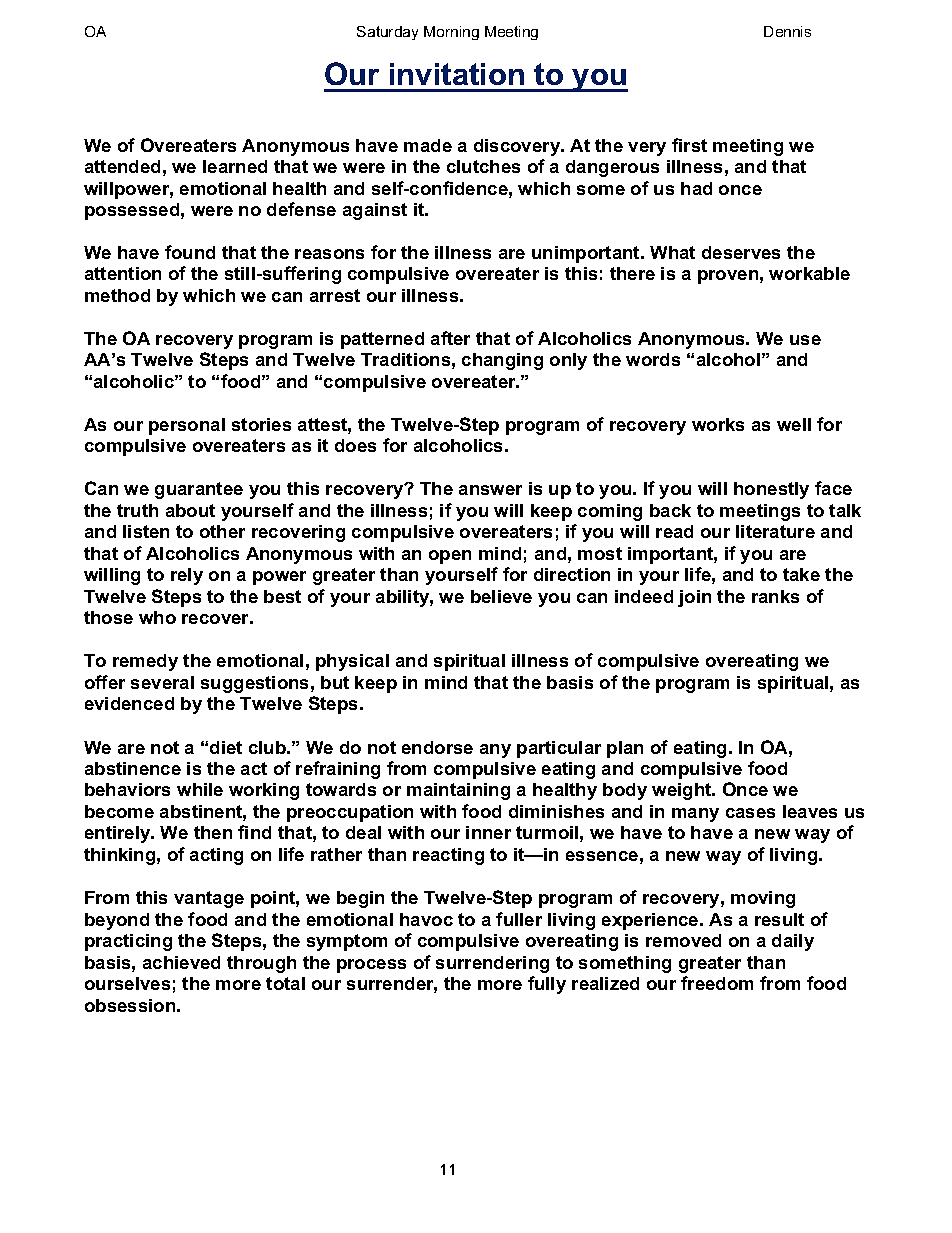  Describe the element at coordinates (502, 361) in the screenshot. I see `changing` at that location.
